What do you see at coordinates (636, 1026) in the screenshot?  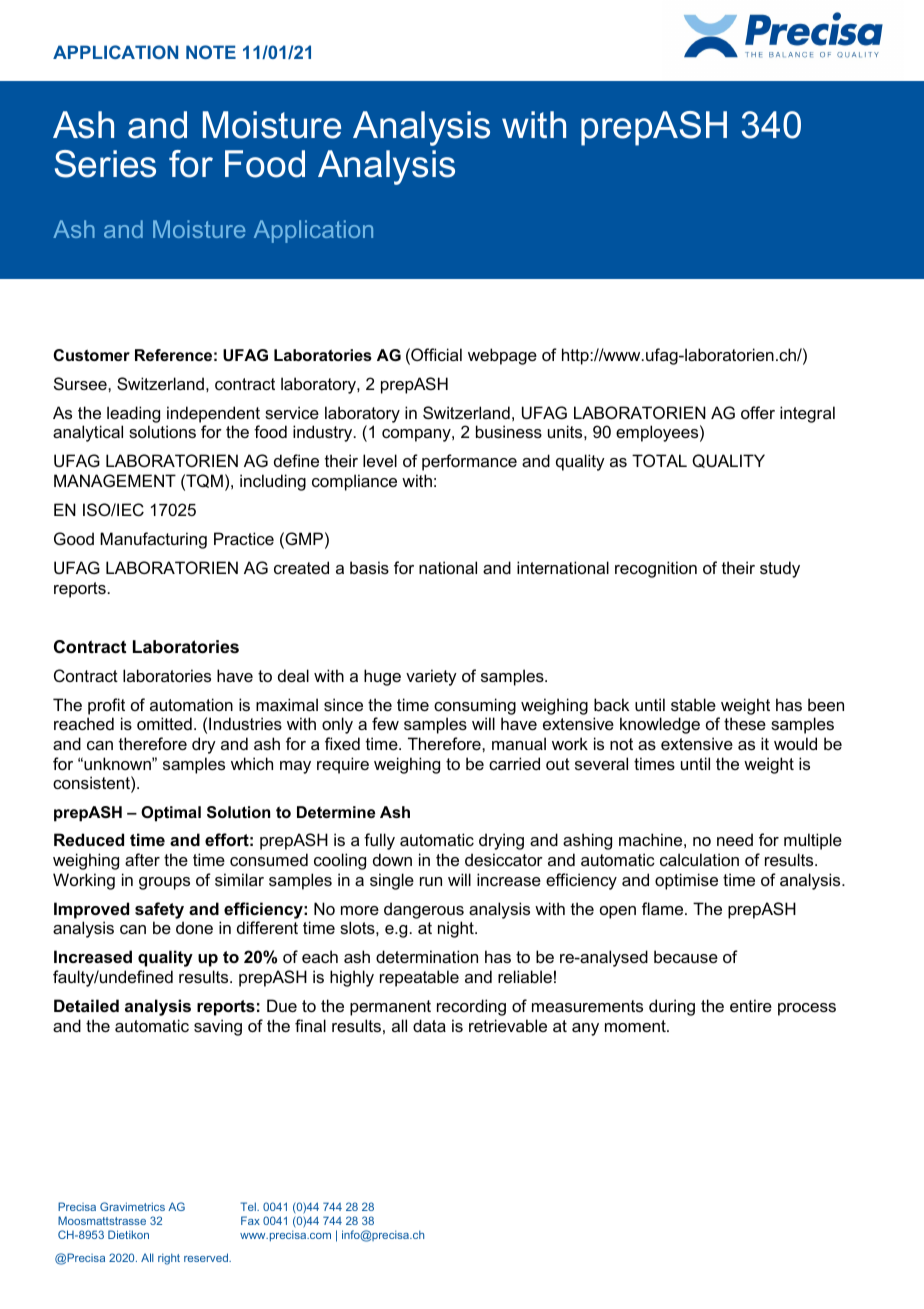 I see `moment` at bounding box center [636, 1026].
